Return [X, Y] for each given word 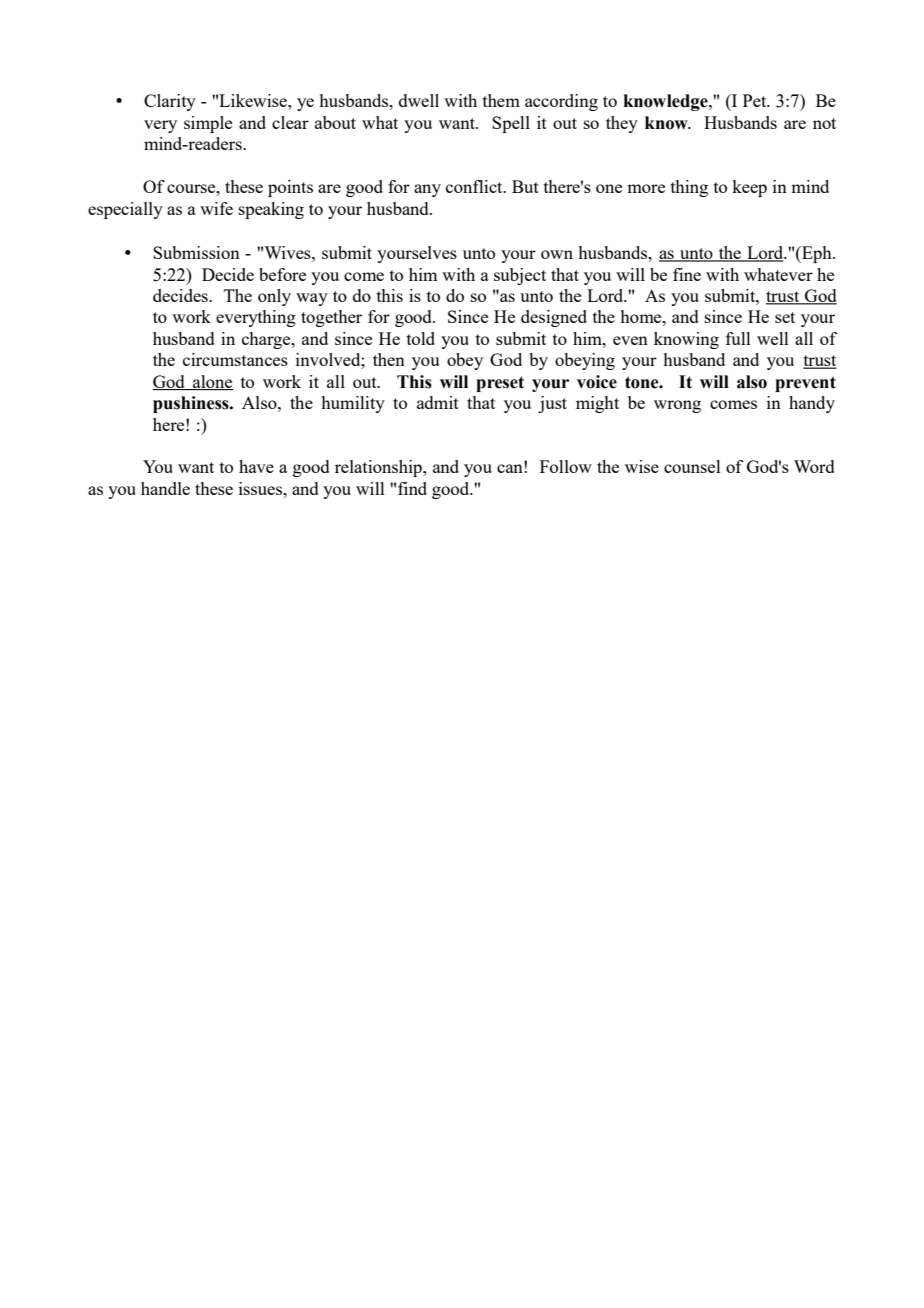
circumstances [235, 359]
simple [208, 124]
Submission [196, 252]
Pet [756, 100]
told [421, 338]
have [256, 466]
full [738, 338]
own [557, 254]
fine [687, 274]
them [501, 100]
